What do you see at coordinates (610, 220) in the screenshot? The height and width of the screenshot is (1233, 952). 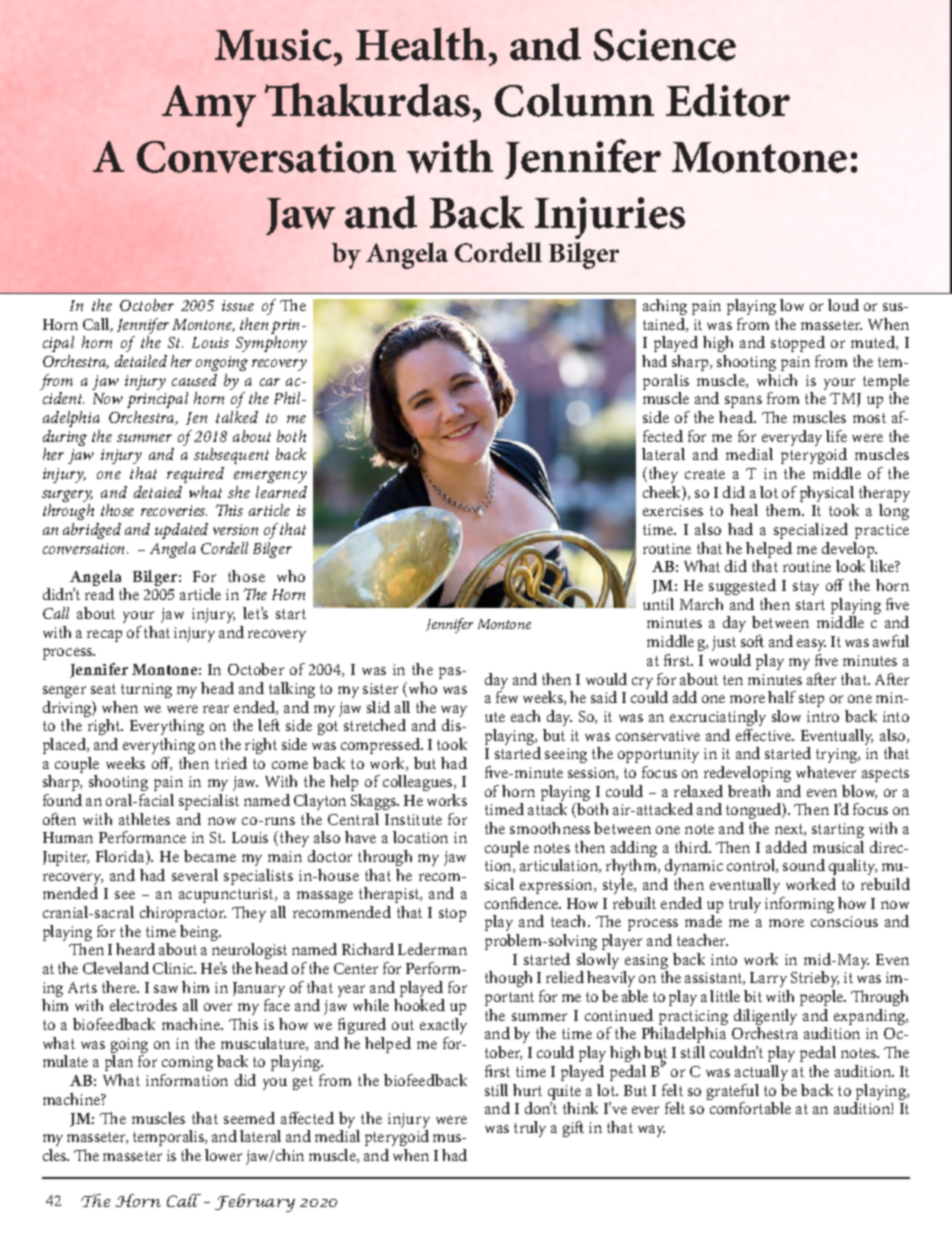 I see `Injuries` at bounding box center [610, 220].
